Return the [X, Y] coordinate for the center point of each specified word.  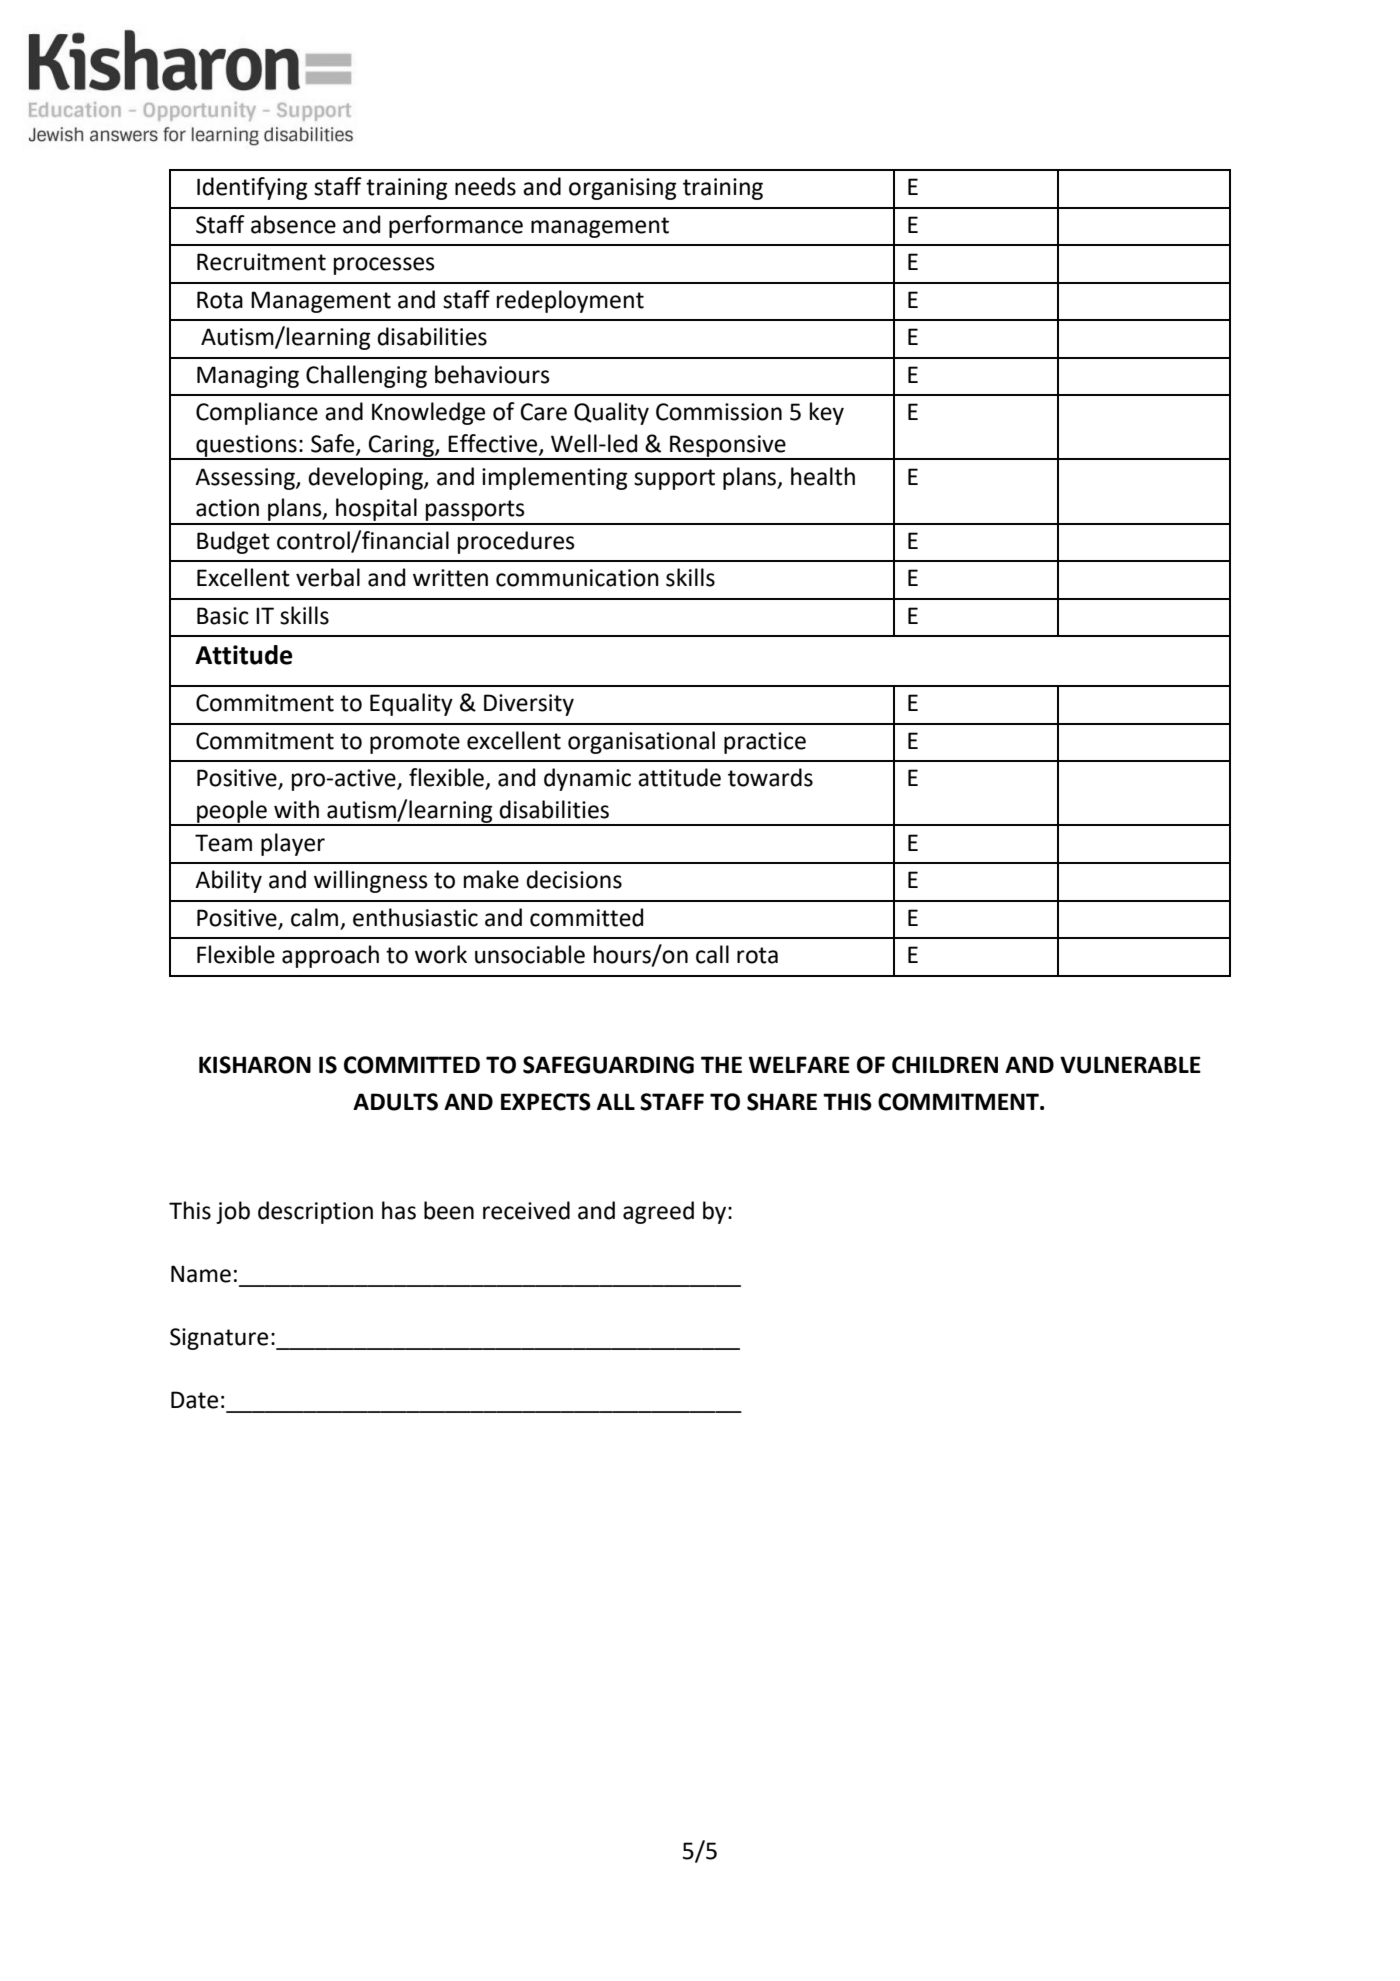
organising [623, 189]
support [674, 479]
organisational [641, 742]
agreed [658, 1212]
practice [765, 743]
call [712, 954]
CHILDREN [945, 1065]
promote [415, 743]
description [315, 1212]
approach [330, 956]
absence [293, 224]
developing [366, 478]
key [827, 413]
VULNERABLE [1130, 1065]
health [823, 476]
